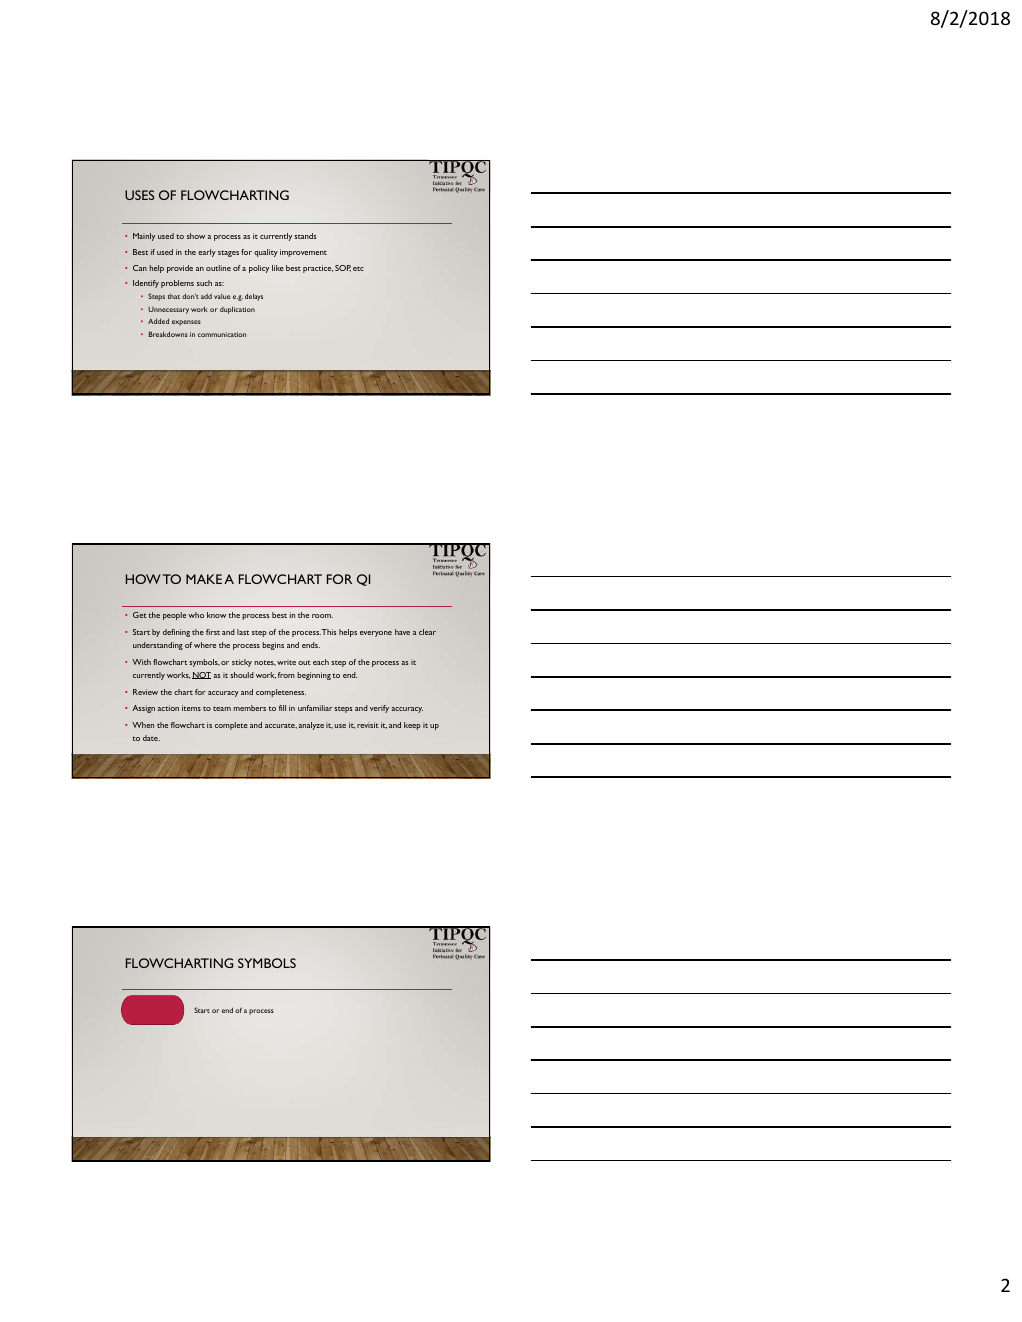  I want to click on action, so click(168, 708).
